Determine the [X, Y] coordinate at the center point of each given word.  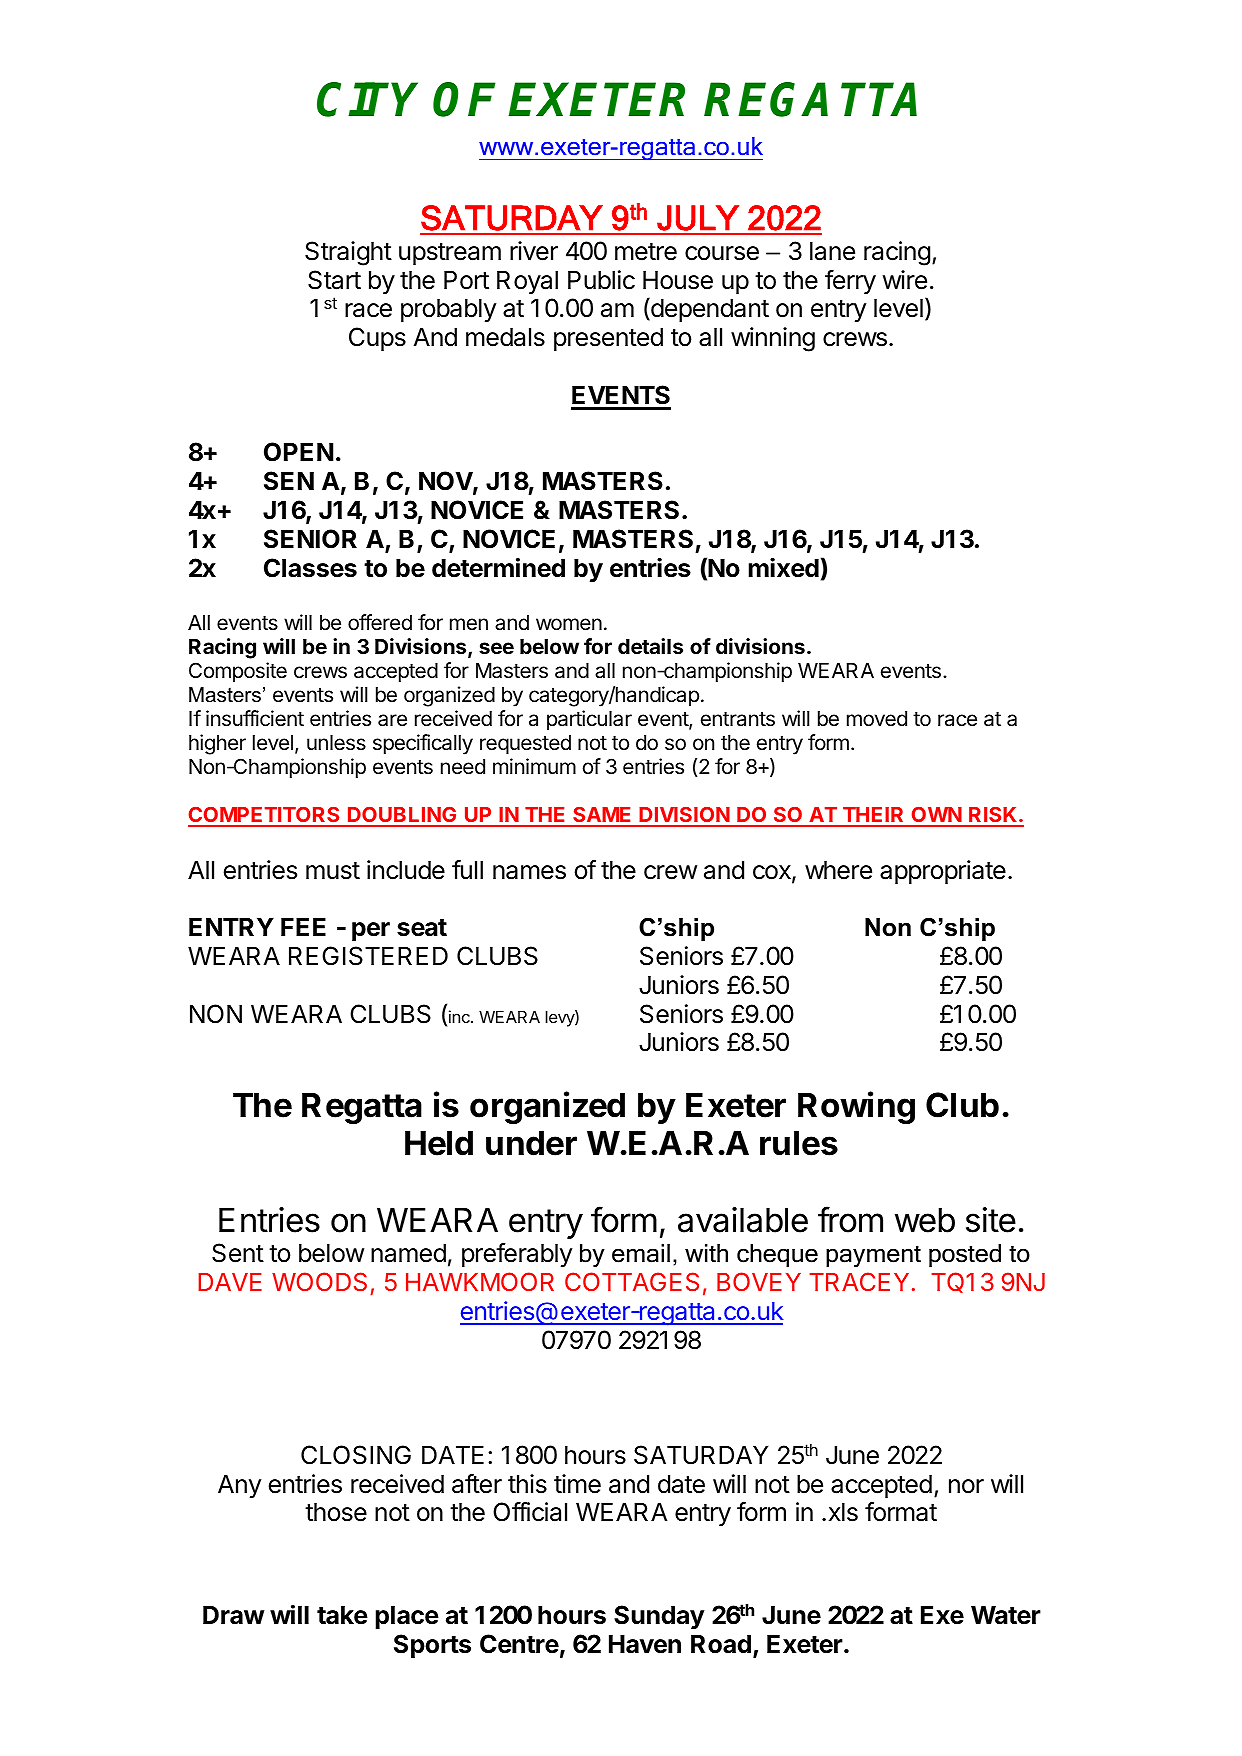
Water [1006, 1615]
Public [601, 280]
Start [334, 280]
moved [877, 719]
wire [904, 280]
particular [589, 720]
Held [439, 1143]
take [342, 1615]
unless [336, 743]
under [531, 1143]
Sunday [659, 1617]
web [925, 1220]
